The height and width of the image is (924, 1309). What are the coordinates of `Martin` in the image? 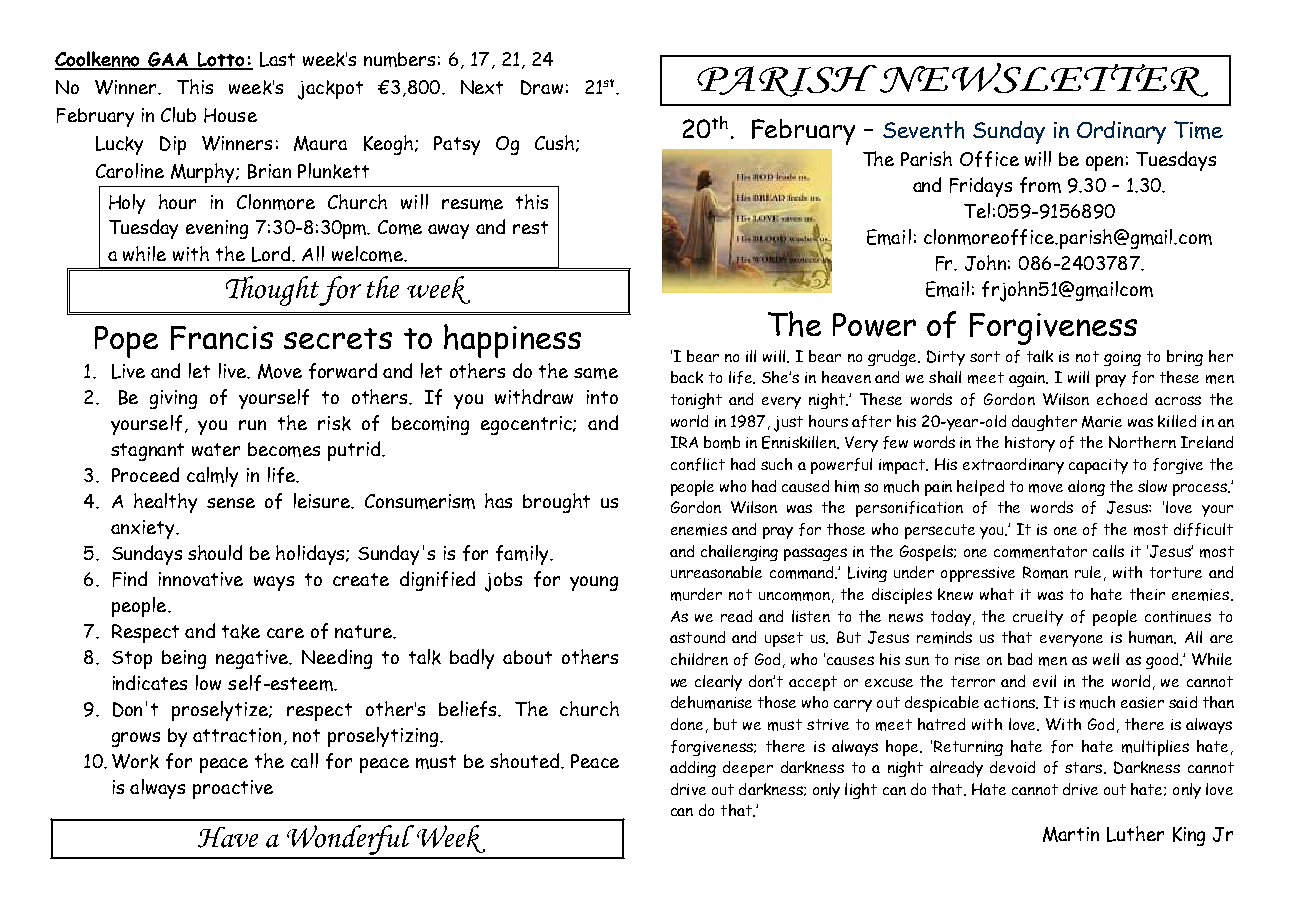 It's located at (1071, 834).
